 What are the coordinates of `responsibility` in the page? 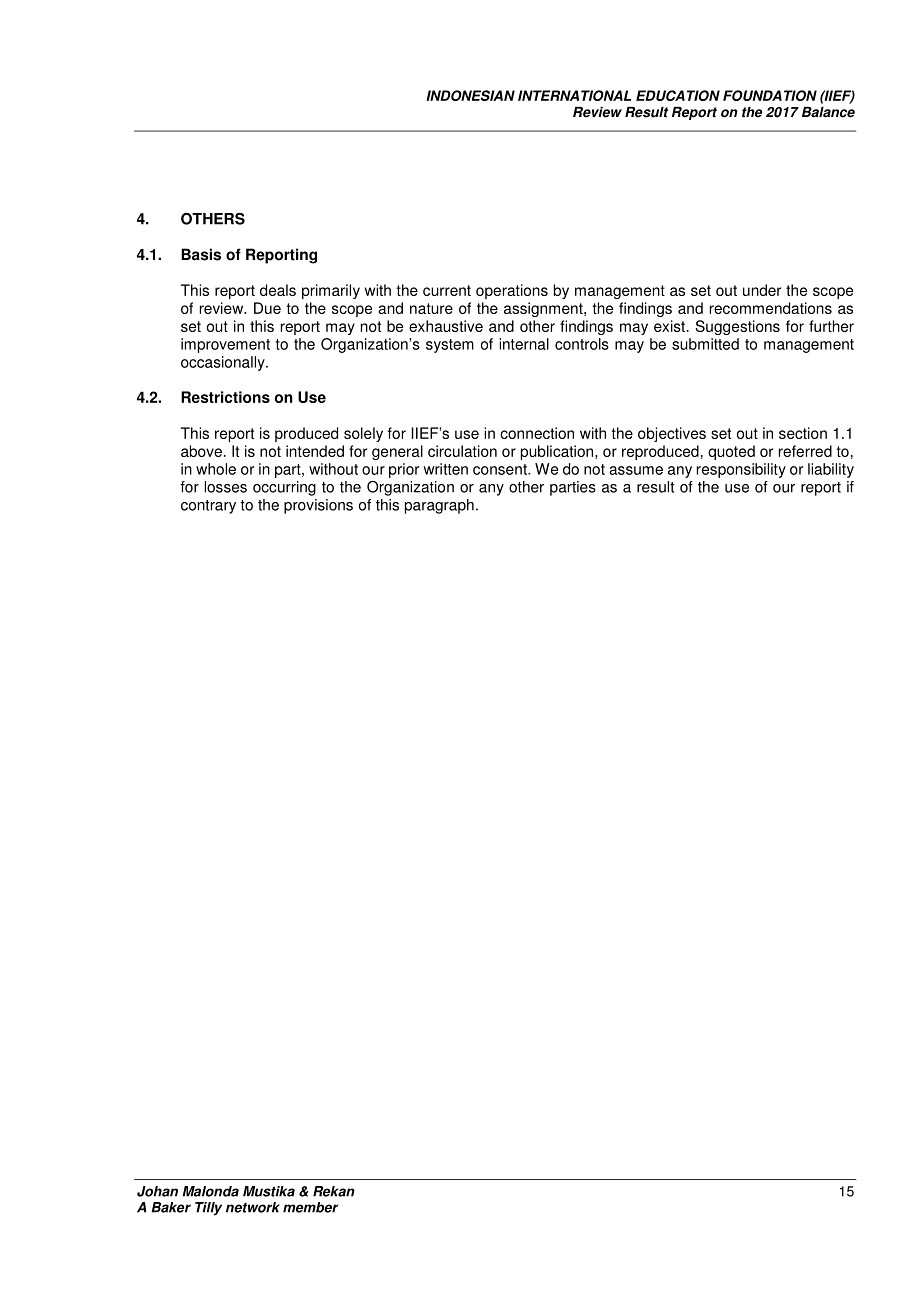 It's located at (741, 470).
